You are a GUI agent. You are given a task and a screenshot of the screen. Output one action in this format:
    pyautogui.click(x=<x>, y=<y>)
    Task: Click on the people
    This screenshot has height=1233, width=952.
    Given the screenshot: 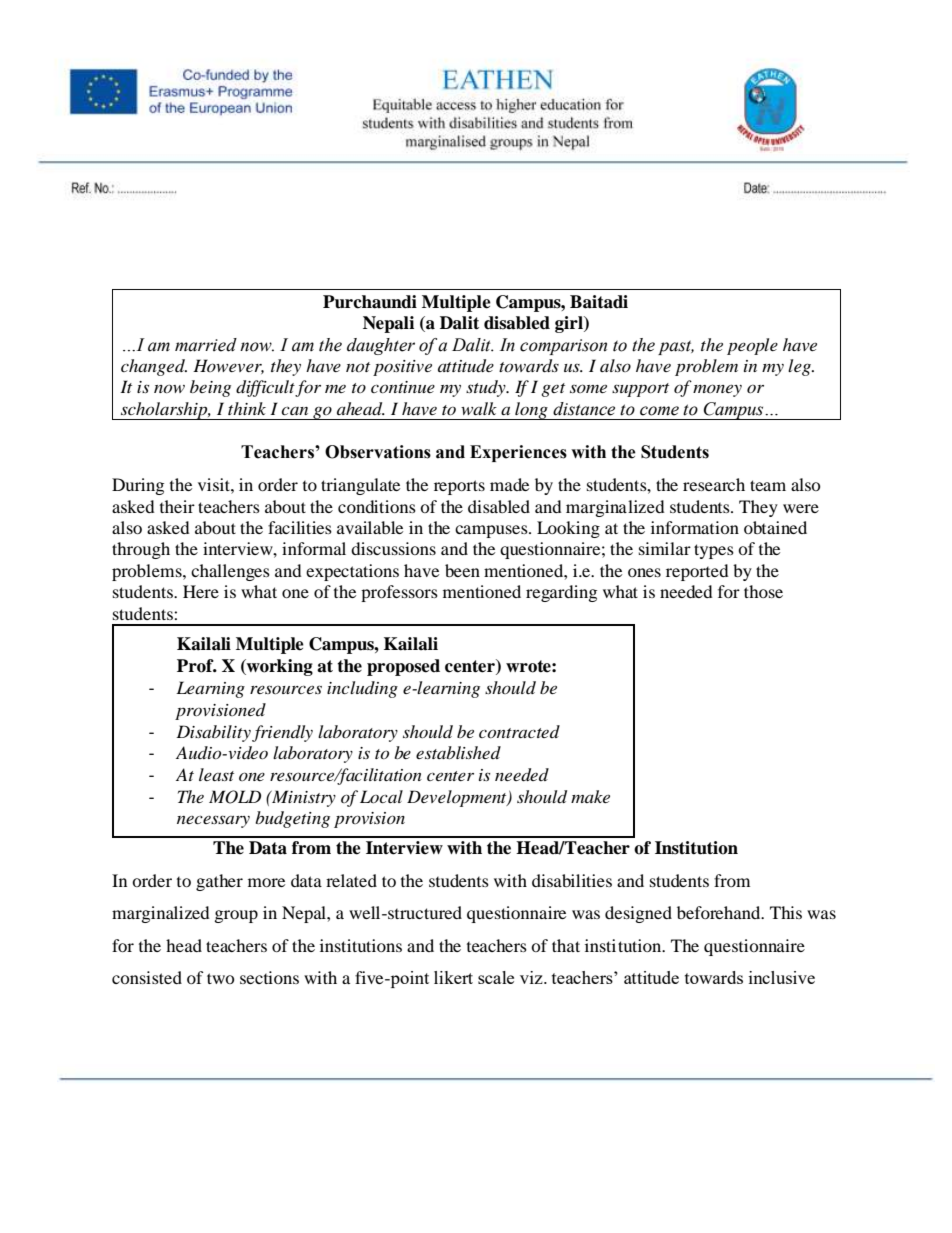 What is the action you would take?
    pyautogui.click(x=752, y=346)
